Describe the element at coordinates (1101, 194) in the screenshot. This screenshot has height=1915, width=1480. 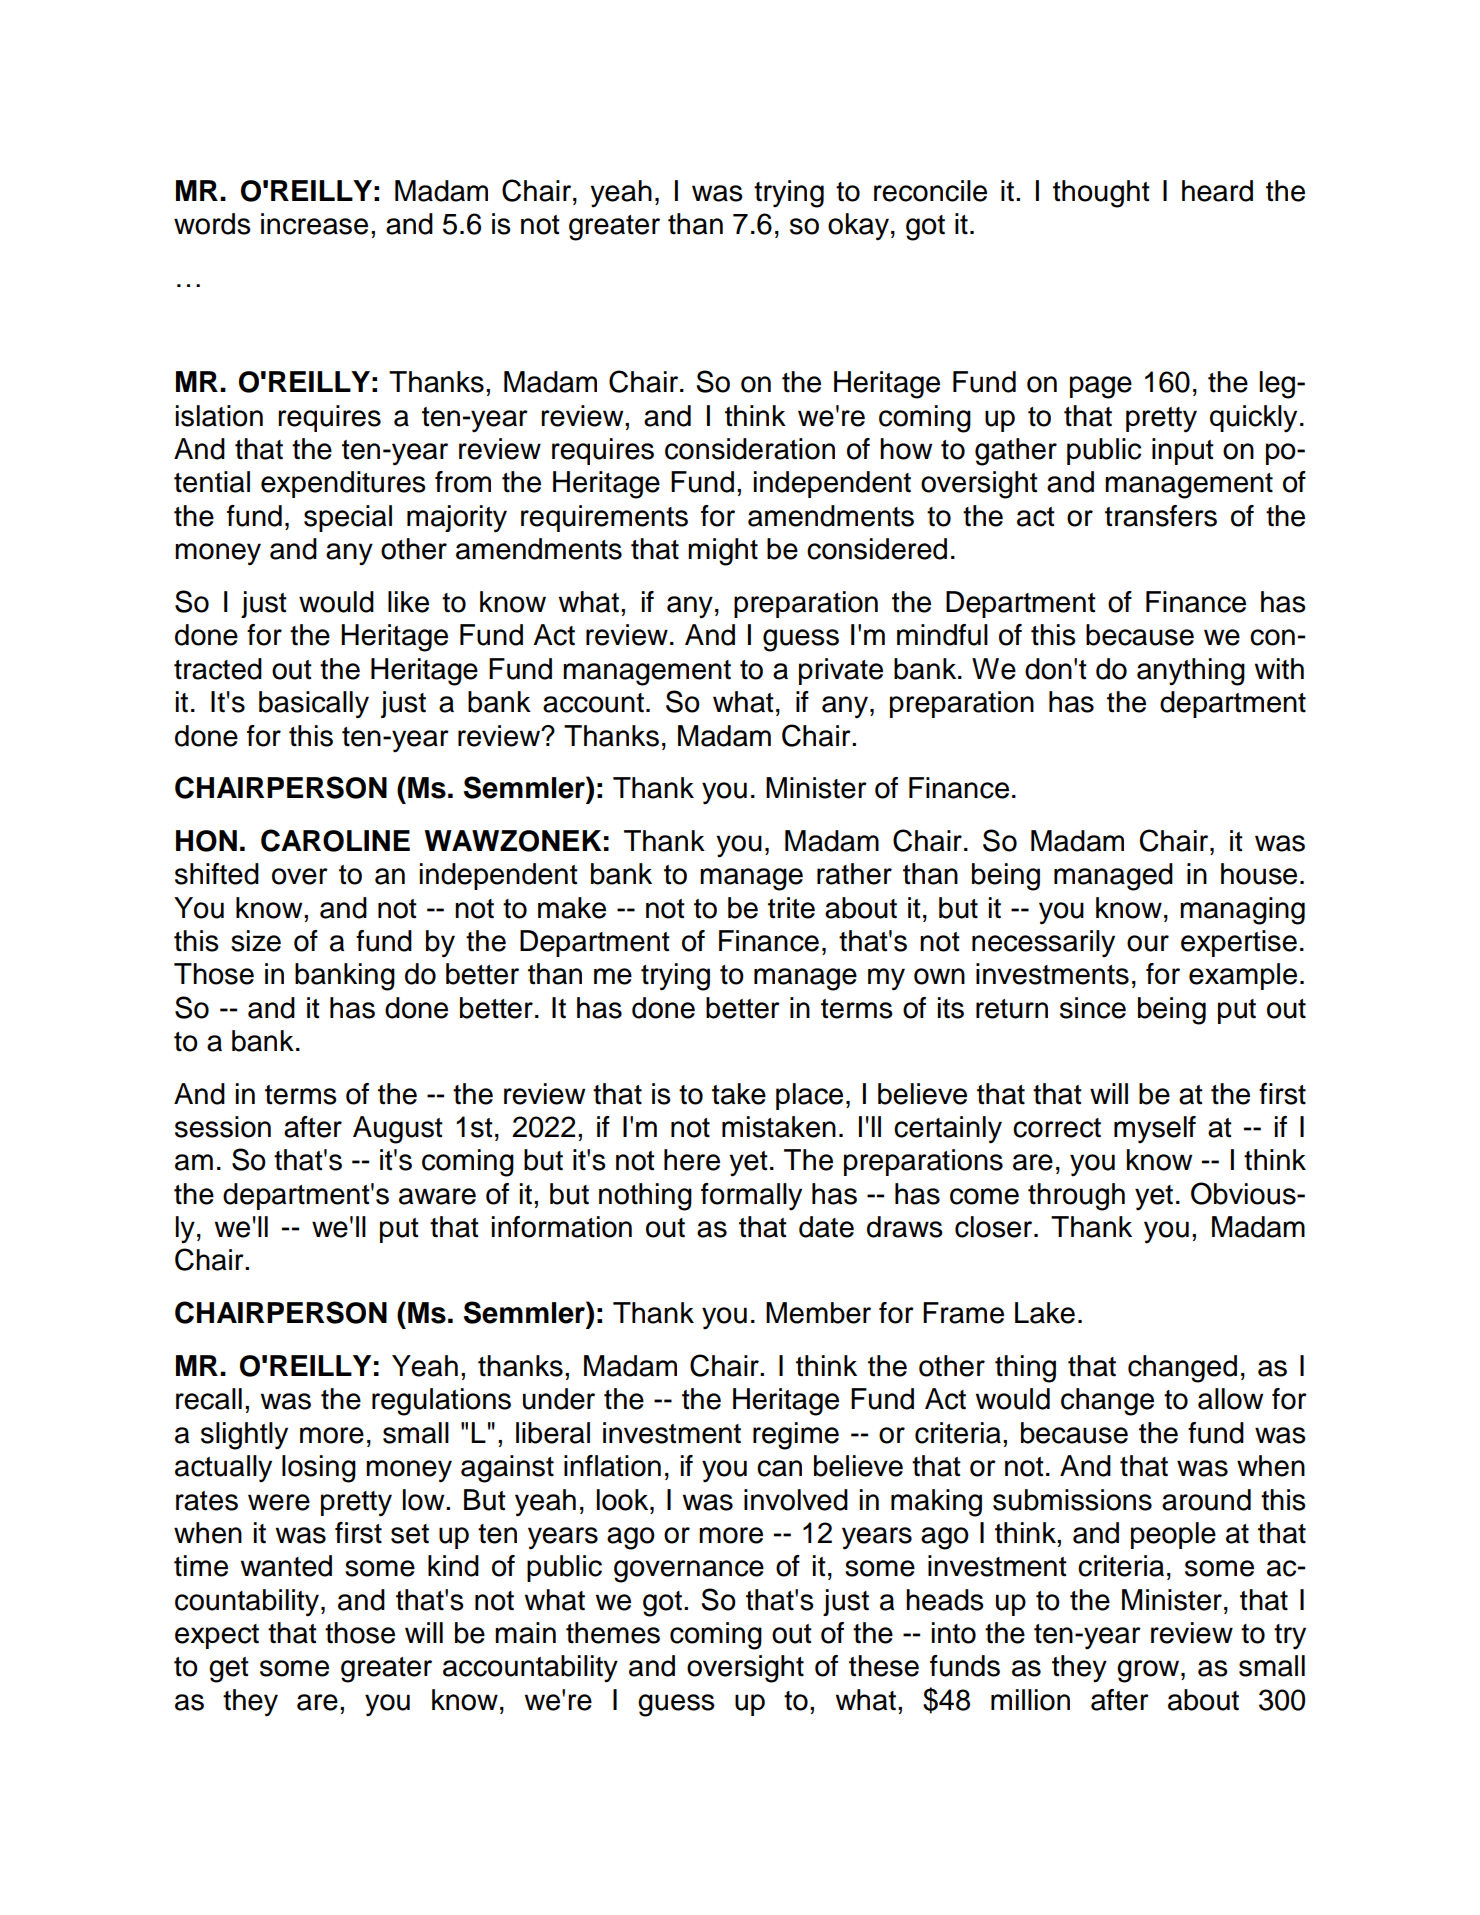
I see `thought` at that location.
